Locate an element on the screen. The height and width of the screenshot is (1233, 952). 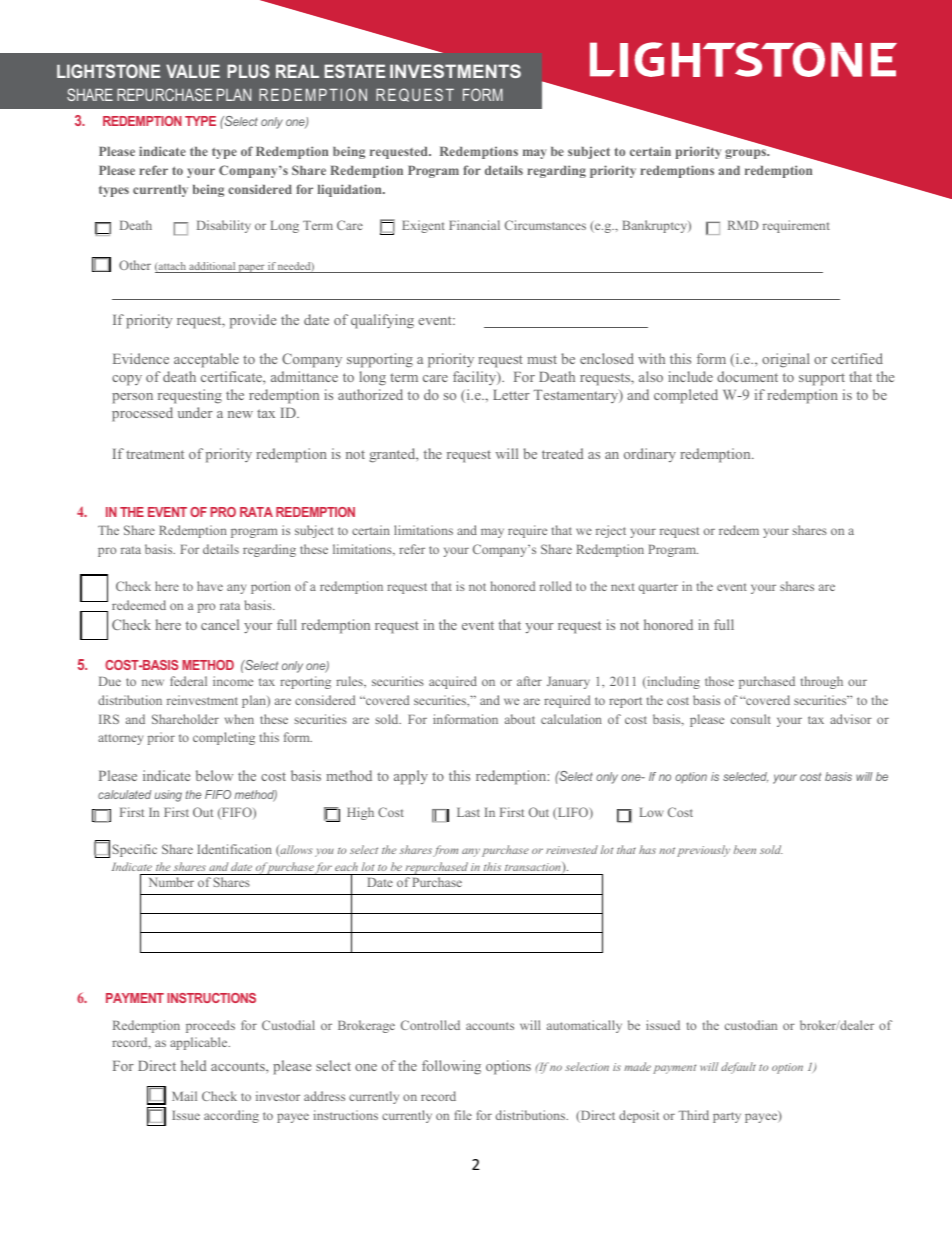
following is located at coordinates (451, 1067).
